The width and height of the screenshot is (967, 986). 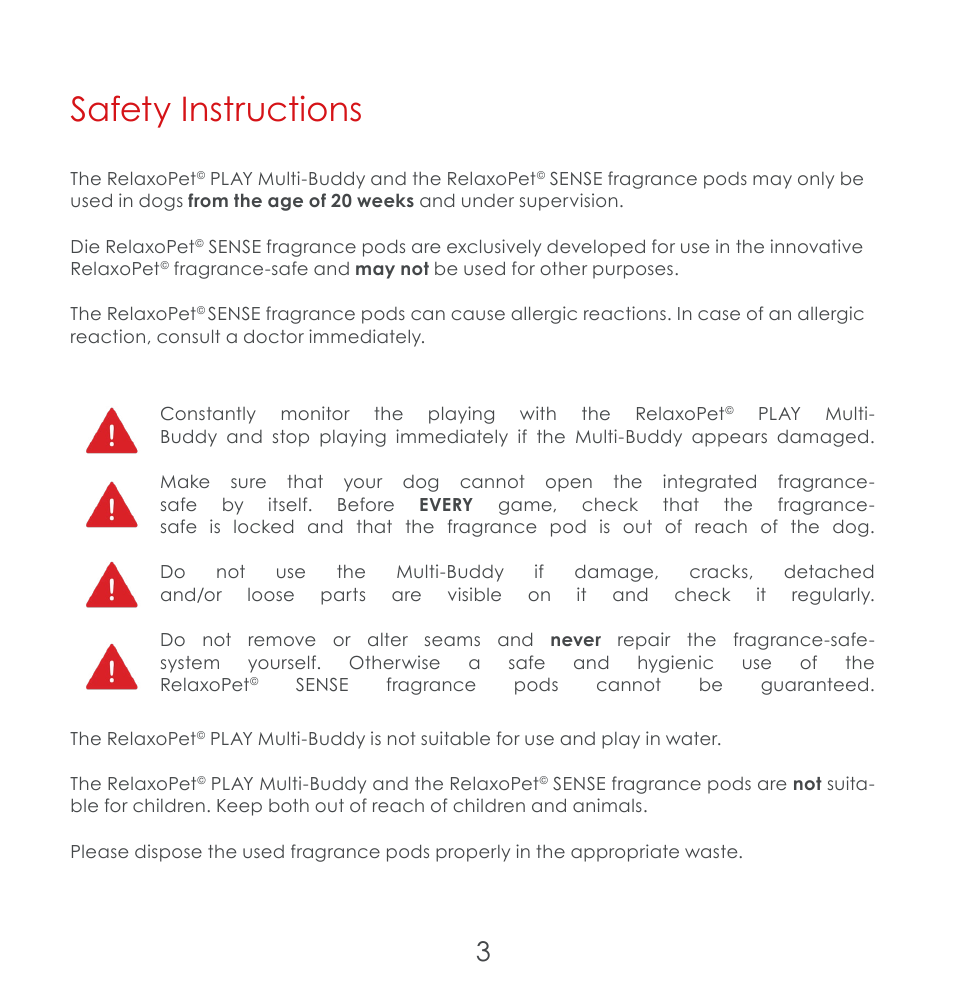 What do you see at coordinates (474, 594) in the screenshot?
I see `visible` at bounding box center [474, 594].
